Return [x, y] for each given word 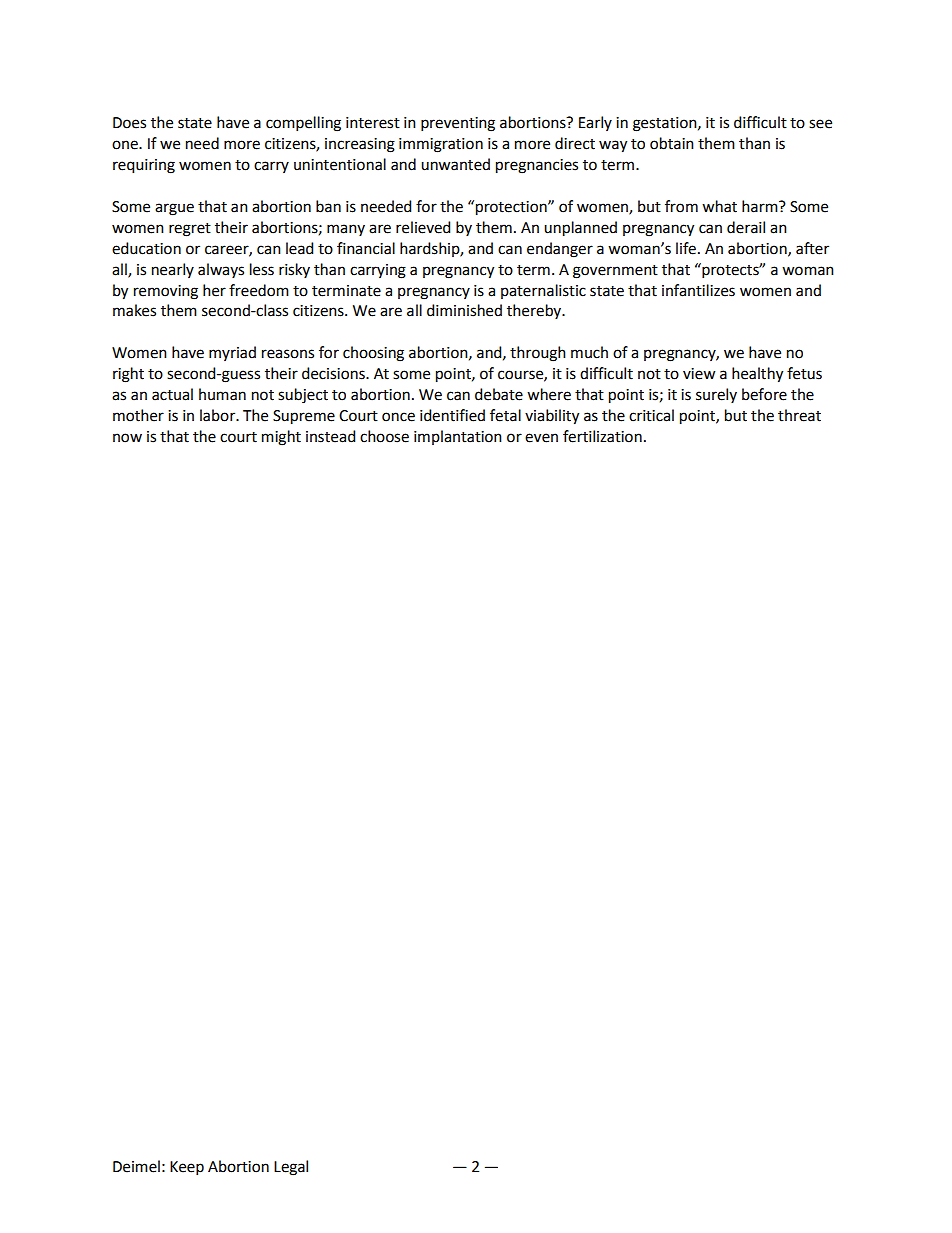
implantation [458, 437]
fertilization [602, 436]
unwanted [455, 164]
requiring [144, 166]
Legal [291, 1168]
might [281, 438]
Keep [187, 1168]
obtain [672, 143]
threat [799, 415]
